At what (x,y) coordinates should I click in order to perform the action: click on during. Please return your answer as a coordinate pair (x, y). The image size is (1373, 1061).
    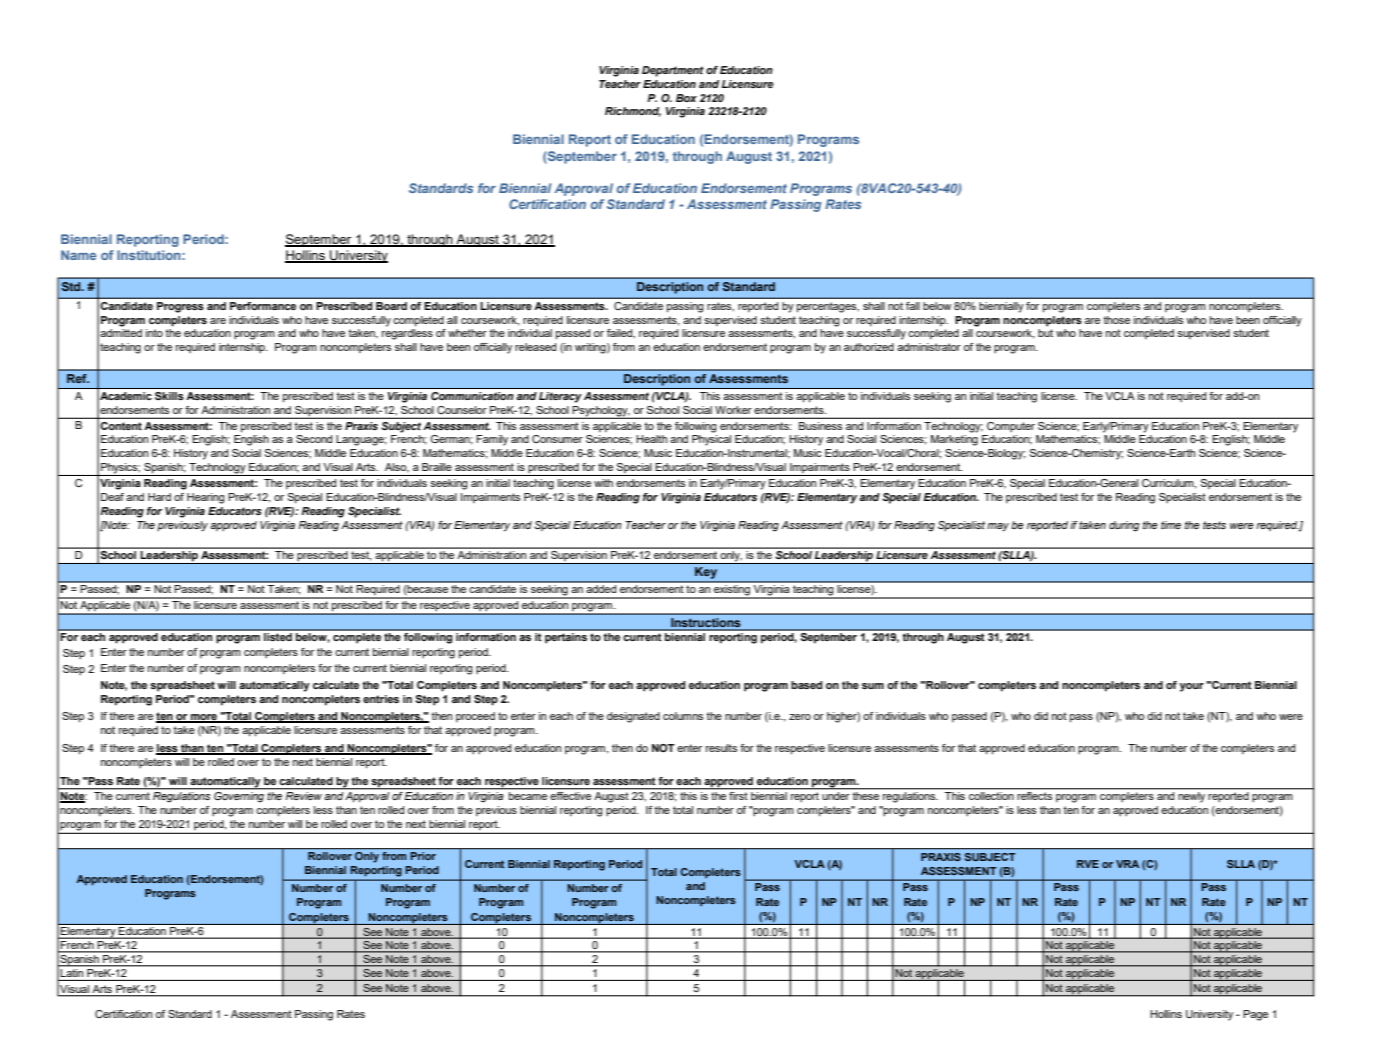
    Looking at the image, I should click on (1124, 526).
